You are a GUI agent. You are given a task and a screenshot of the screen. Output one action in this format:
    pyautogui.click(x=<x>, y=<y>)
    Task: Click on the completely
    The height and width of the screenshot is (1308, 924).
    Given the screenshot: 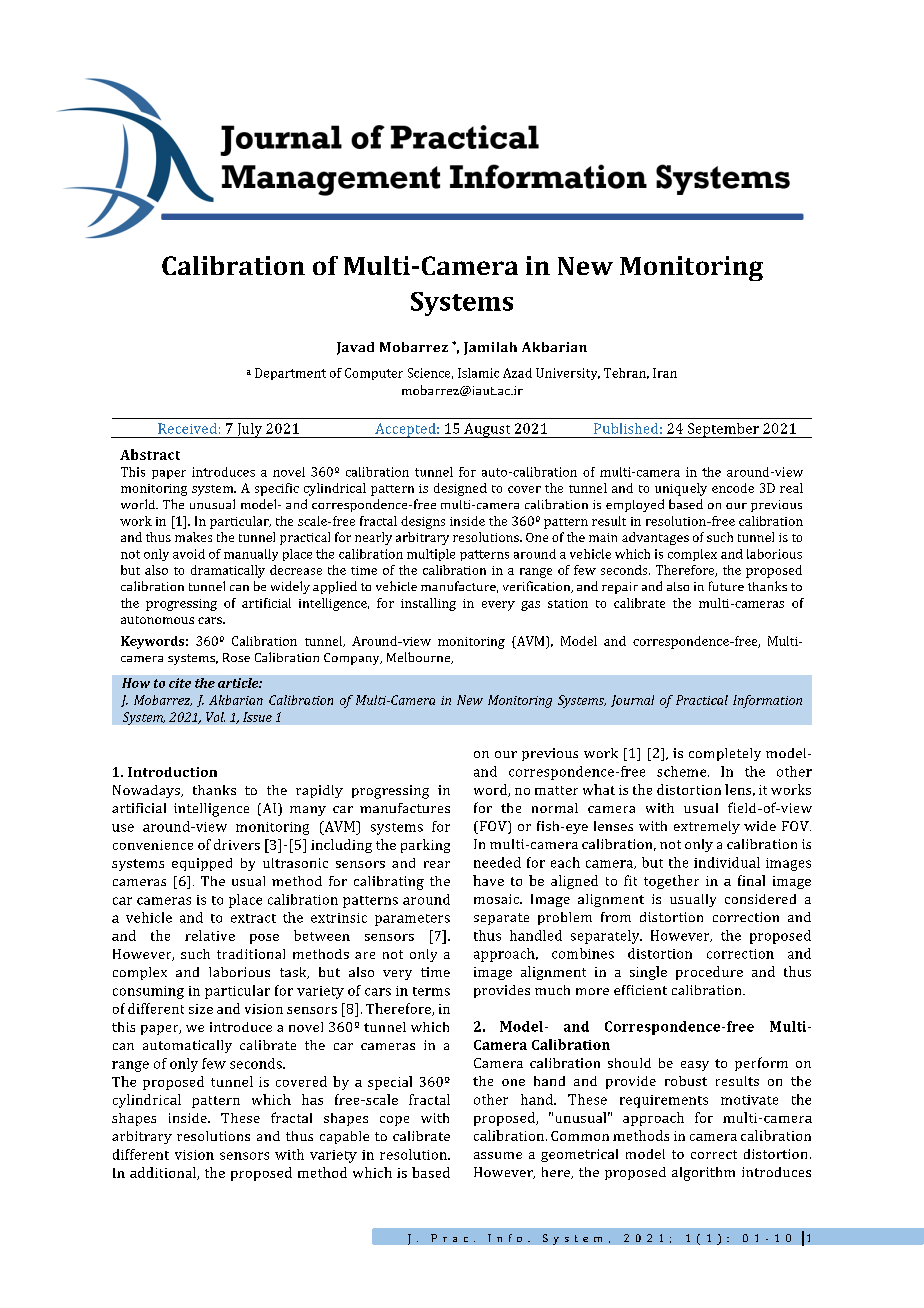 What is the action you would take?
    pyautogui.click(x=725, y=754)
